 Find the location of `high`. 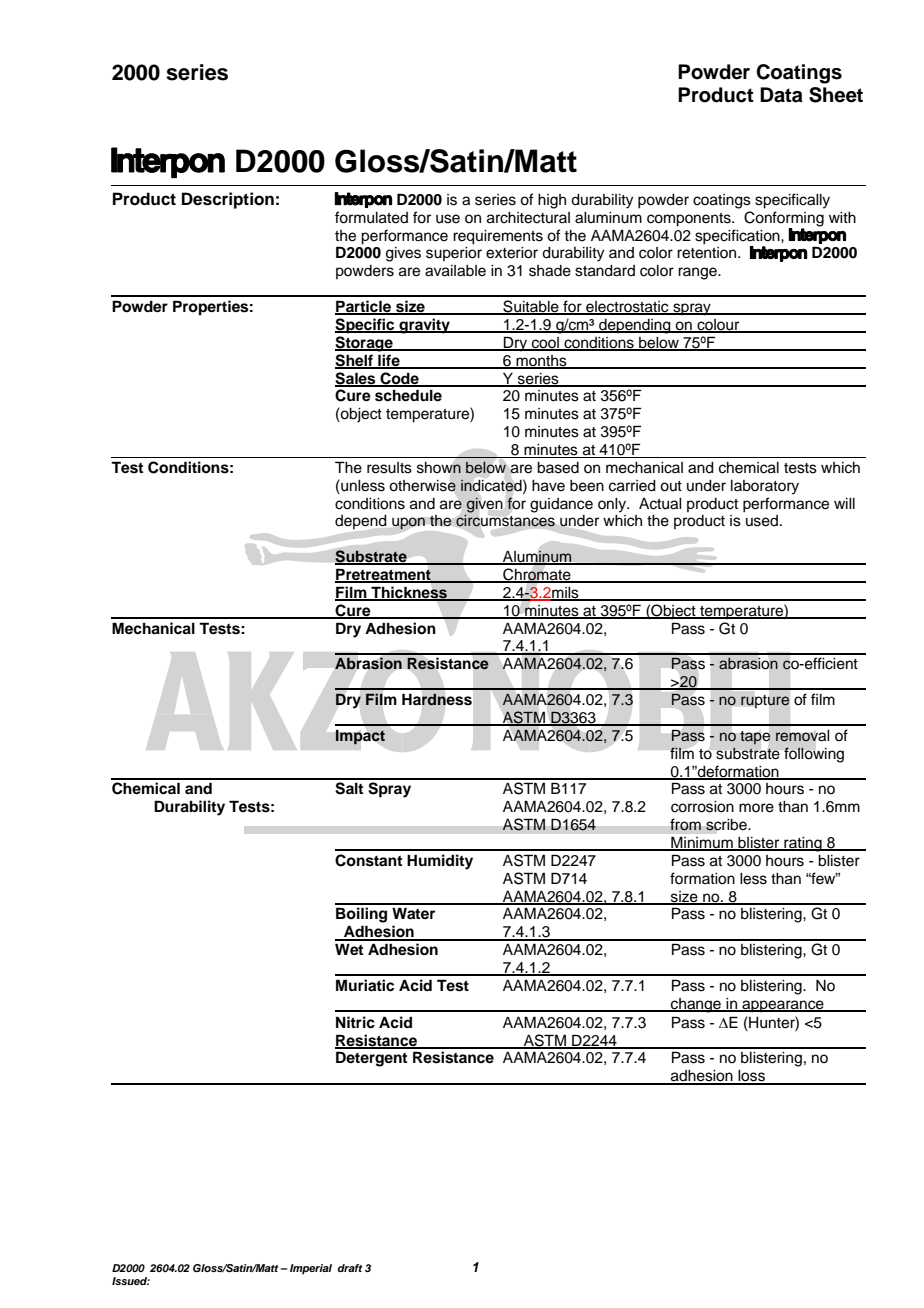

high is located at coordinates (552, 201).
